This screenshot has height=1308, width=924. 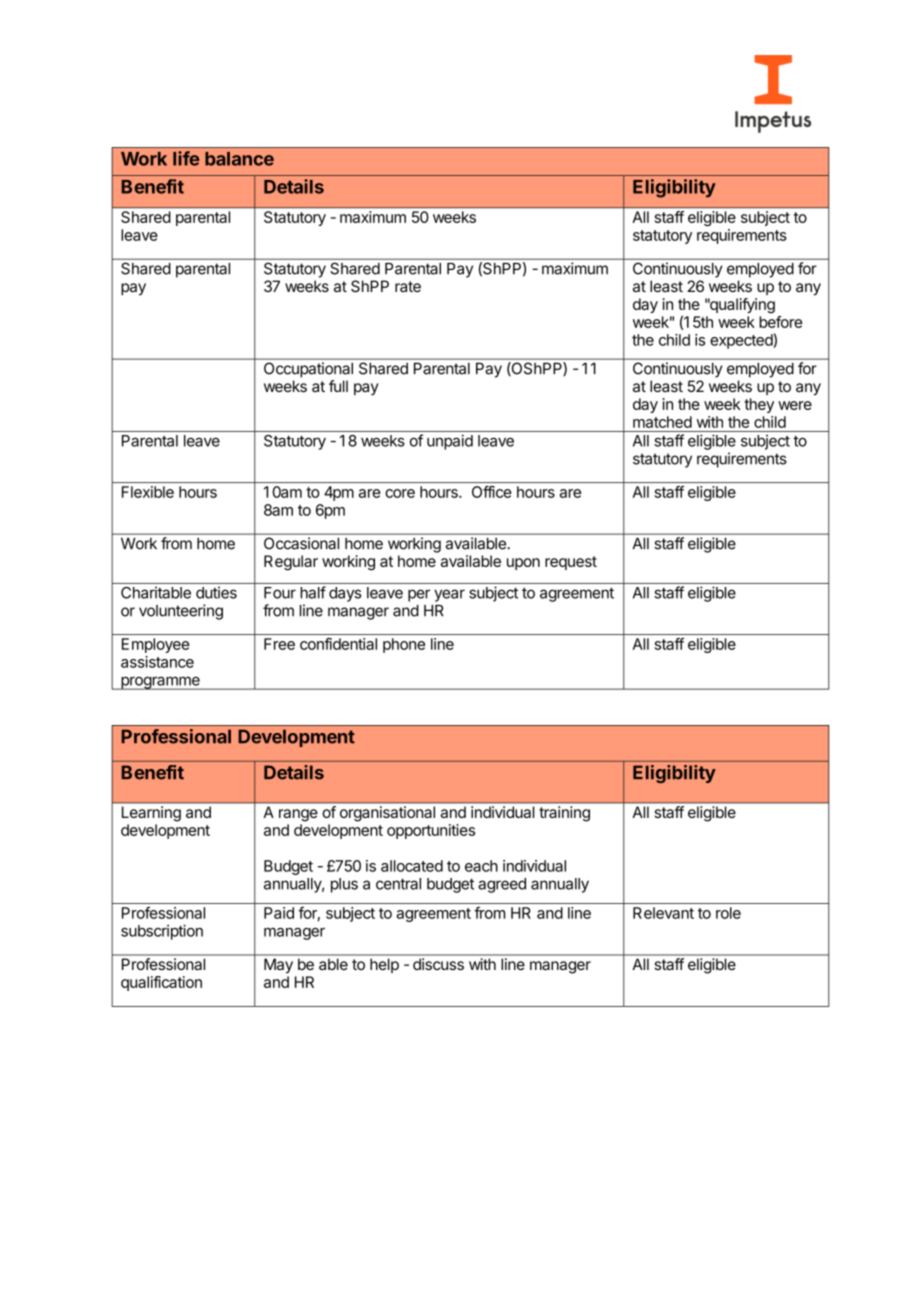 What do you see at coordinates (565, 813) in the screenshot?
I see `training` at bounding box center [565, 813].
